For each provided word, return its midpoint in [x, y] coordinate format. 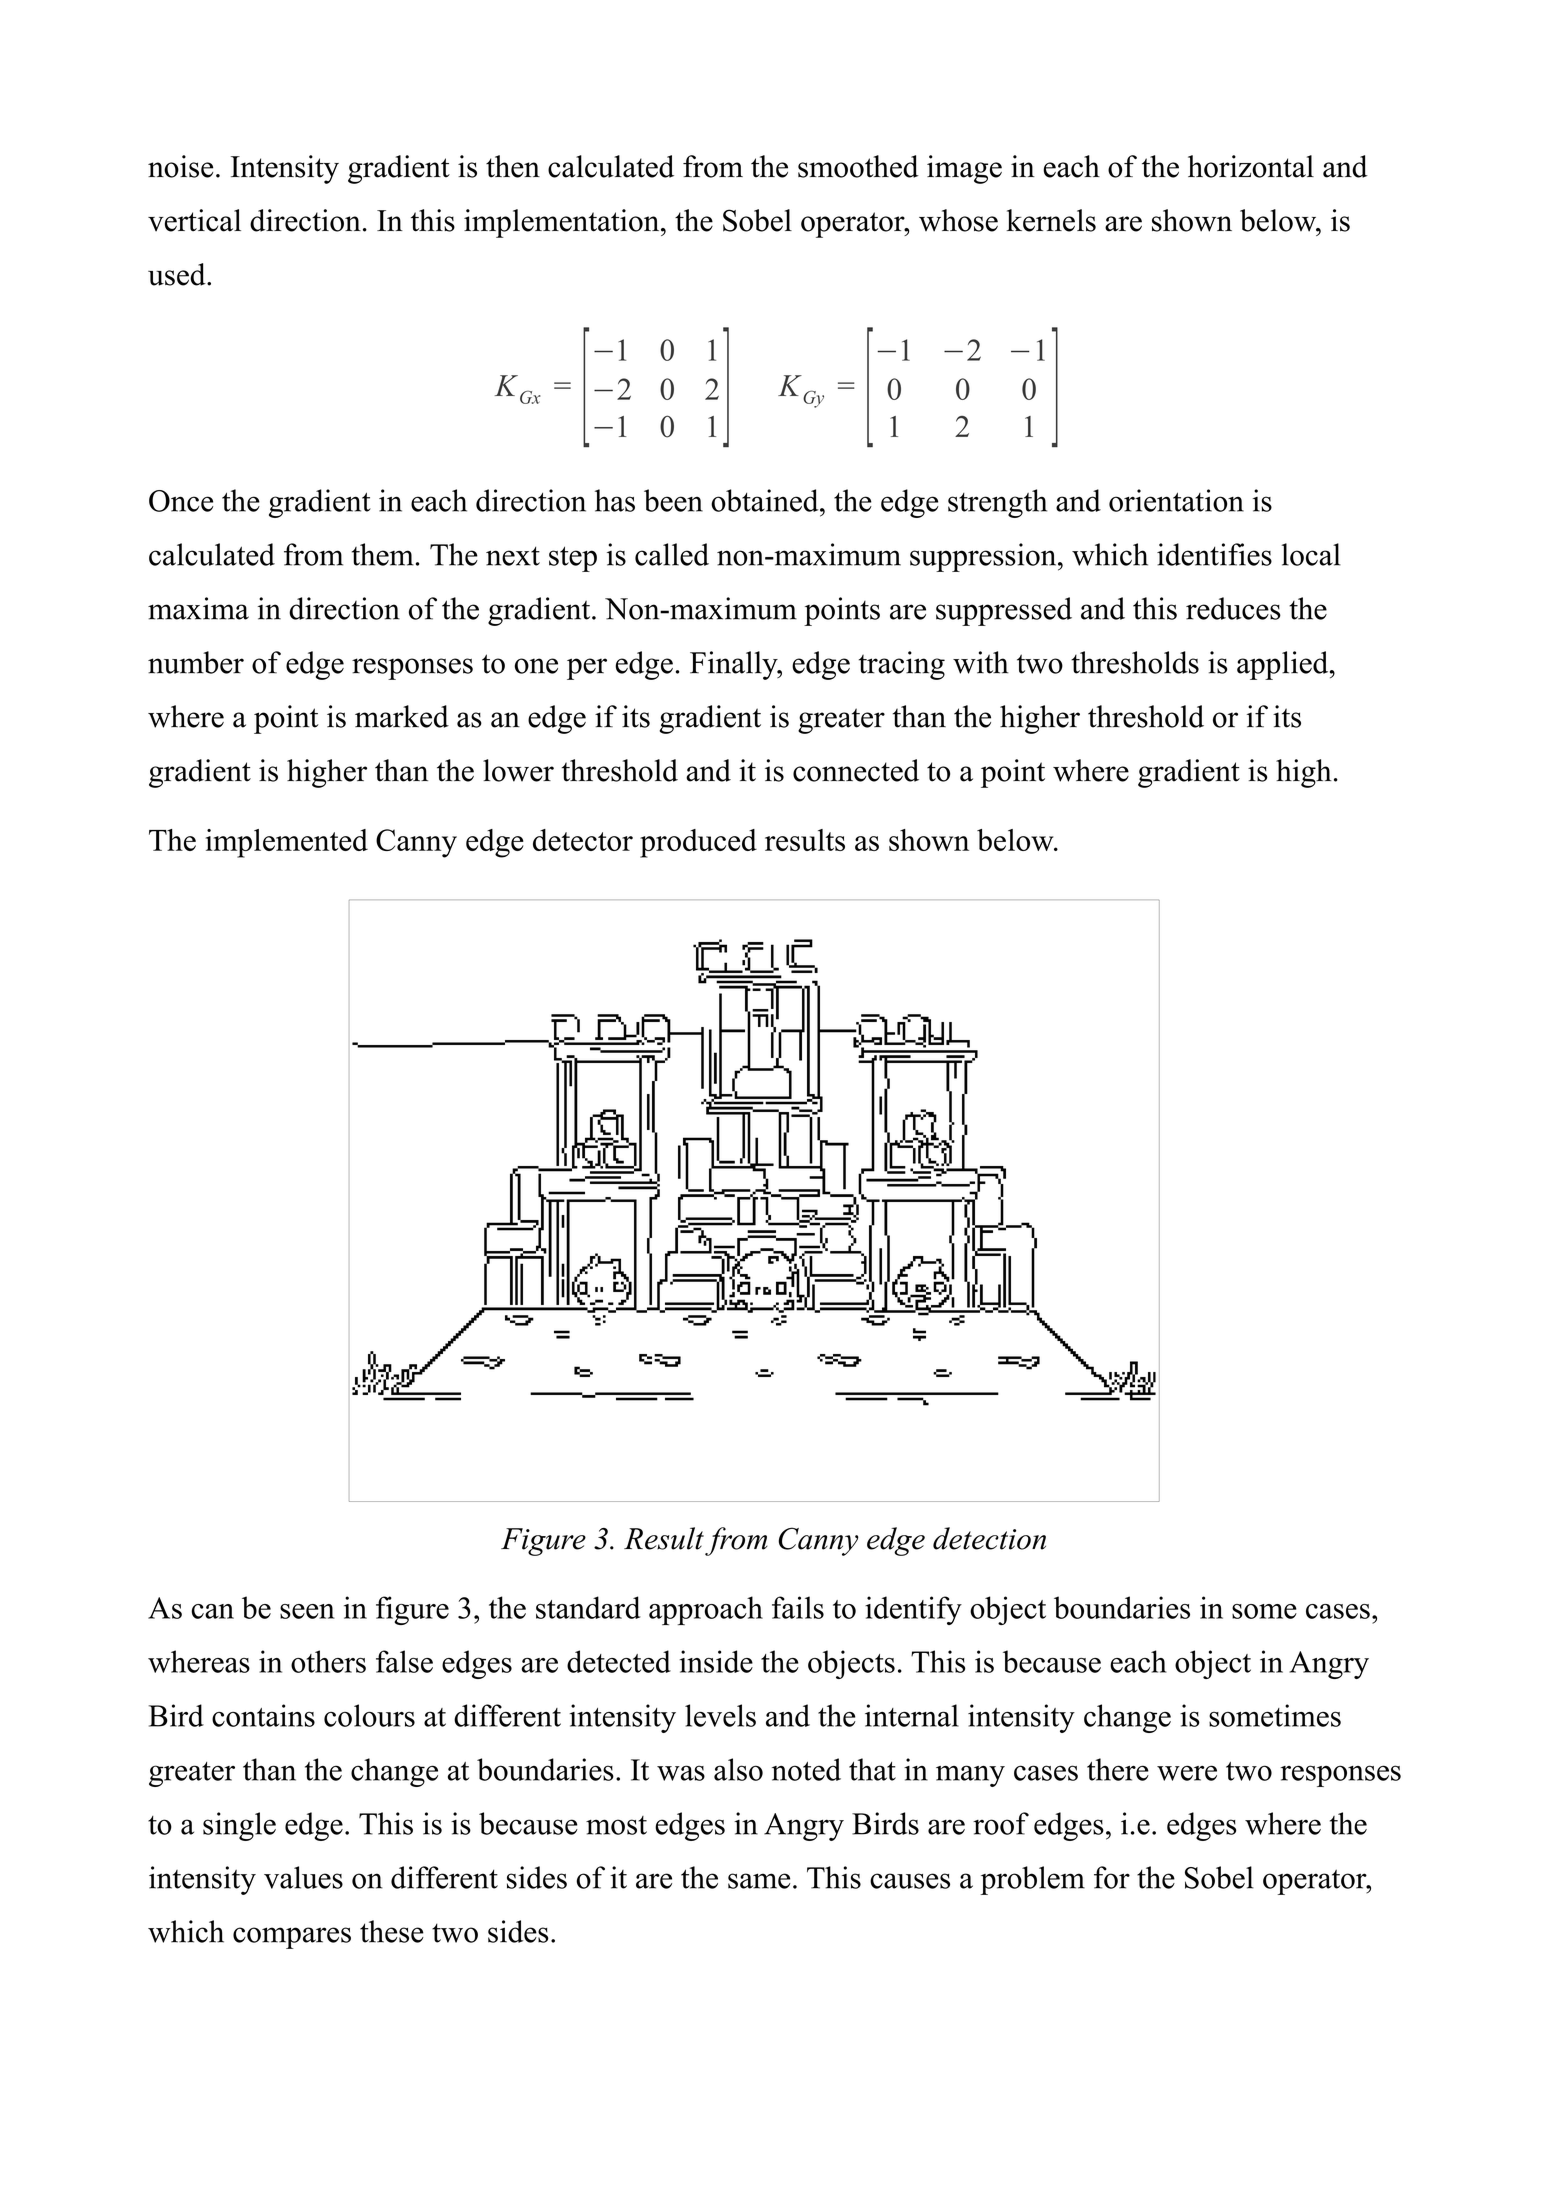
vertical [194, 220]
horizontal [1251, 166]
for [1112, 1877]
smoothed [858, 166]
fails [798, 1607]
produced [698, 843]
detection [989, 1538]
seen [307, 1611]
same [759, 1881]
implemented [286, 843]
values [303, 1877]
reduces [1233, 608]
